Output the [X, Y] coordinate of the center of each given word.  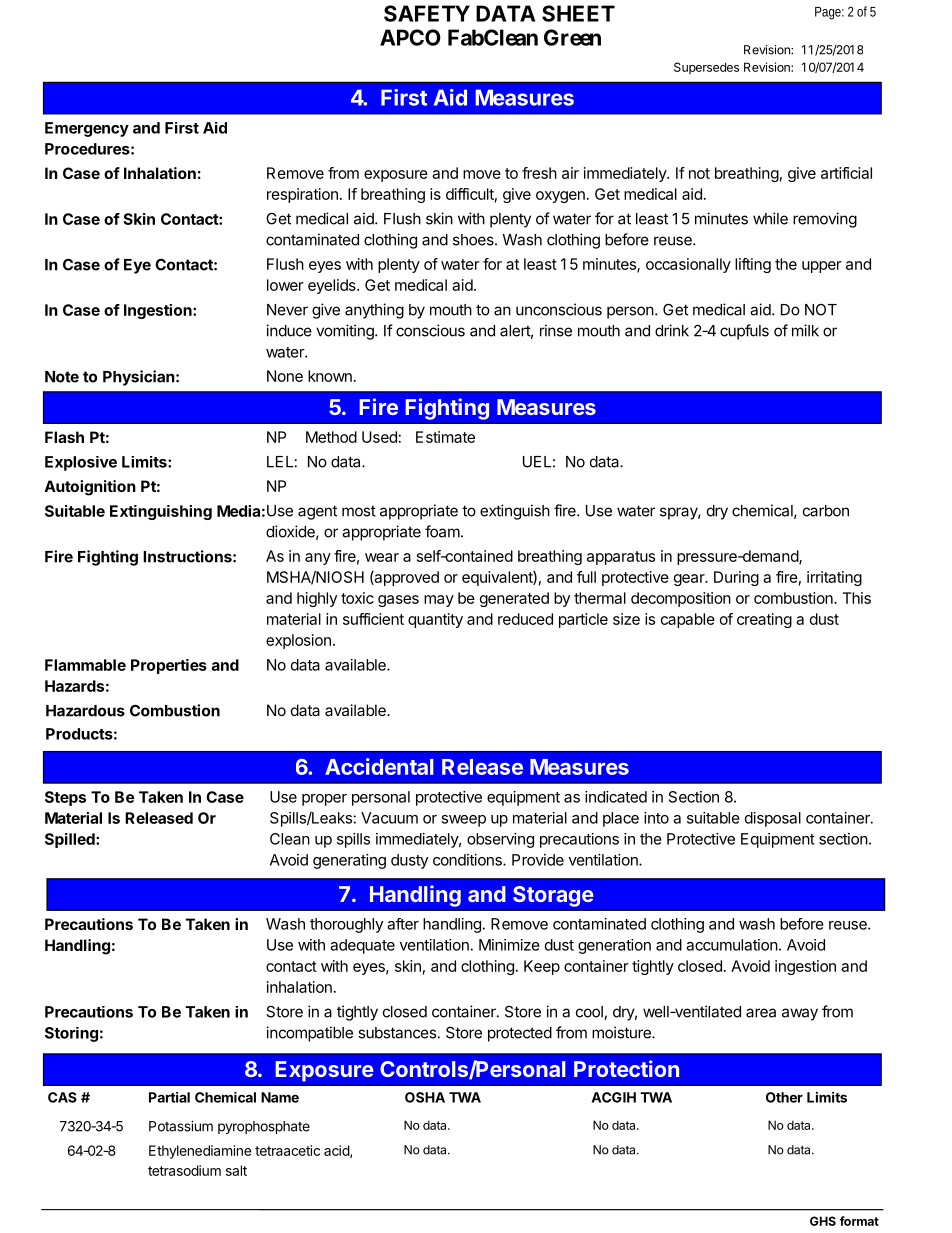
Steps [65, 798]
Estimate [445, 437]
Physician [139, 378]
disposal [773, 819]
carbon [826, 511]
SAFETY [427, 13]
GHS [823, 1221]
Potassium [181, 1126]
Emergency [87, 129]
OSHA [425, 1097]
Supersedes [706, 68]
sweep [463, 821]
